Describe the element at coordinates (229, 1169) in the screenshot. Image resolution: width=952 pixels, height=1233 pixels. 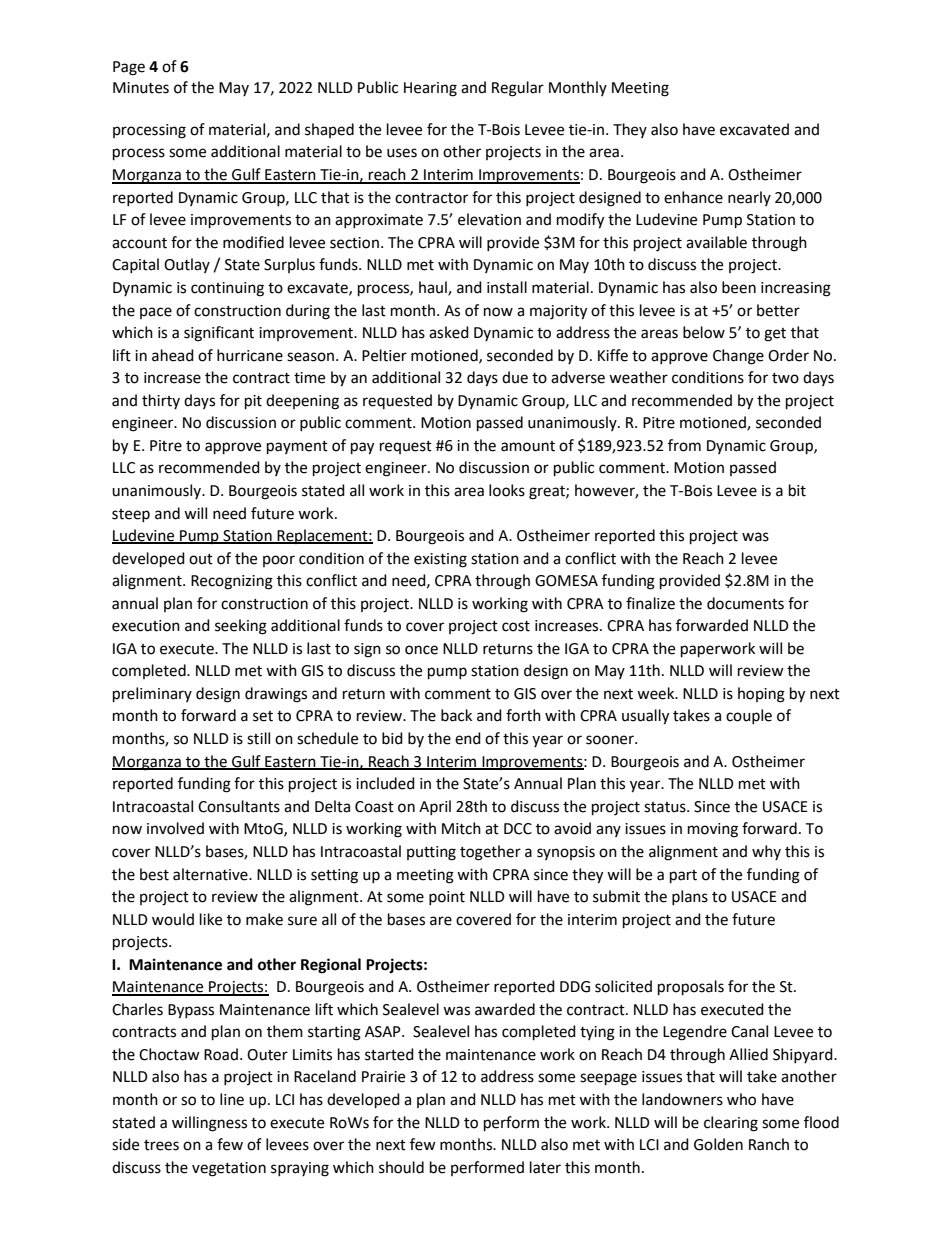
I see `vegetation` at that location.
